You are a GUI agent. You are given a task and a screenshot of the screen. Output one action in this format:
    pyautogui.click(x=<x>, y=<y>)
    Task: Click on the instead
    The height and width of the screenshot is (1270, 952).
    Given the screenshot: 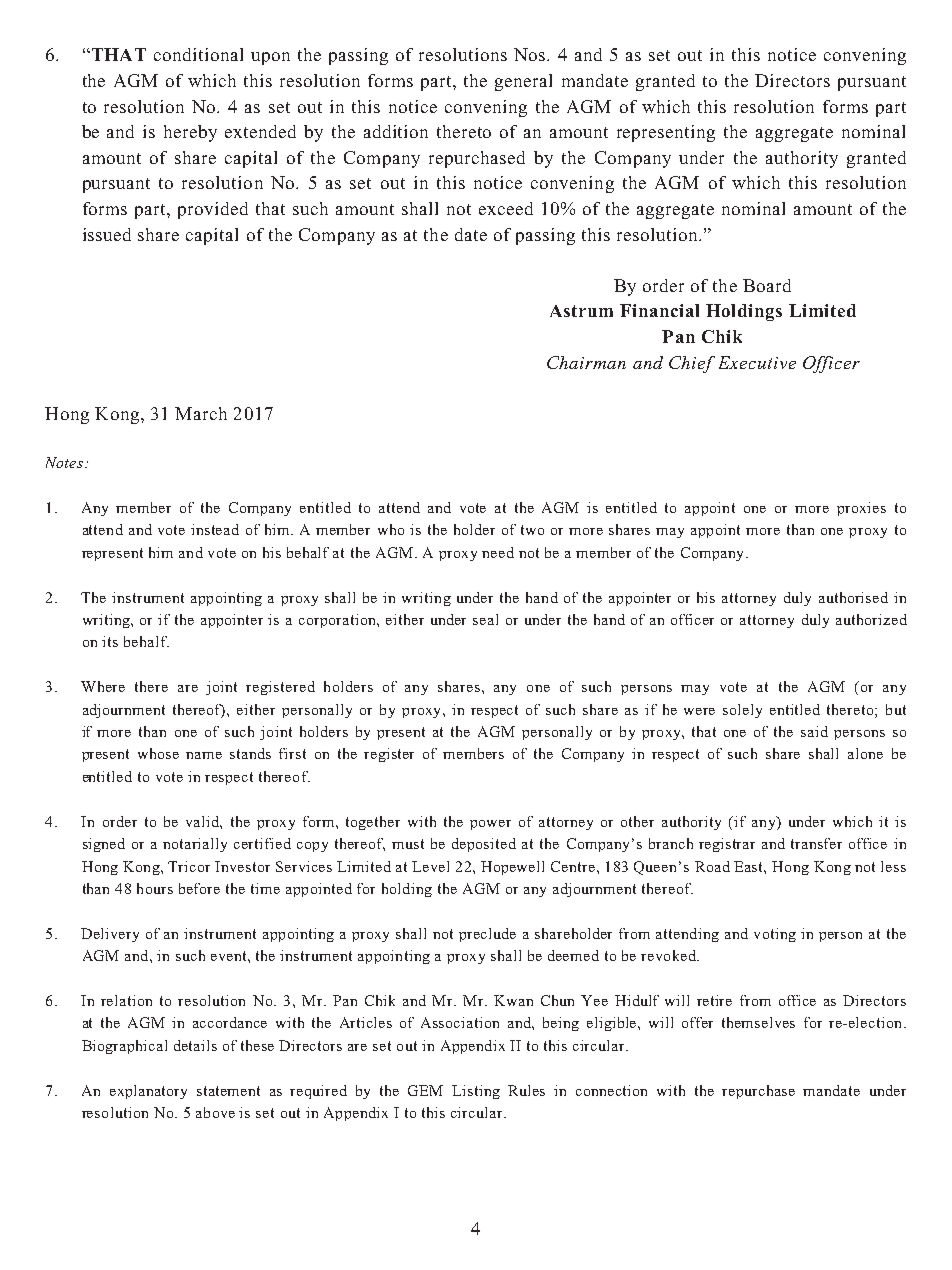 What is the action you would take?
    pyautogui.click(x=215, y=529)
